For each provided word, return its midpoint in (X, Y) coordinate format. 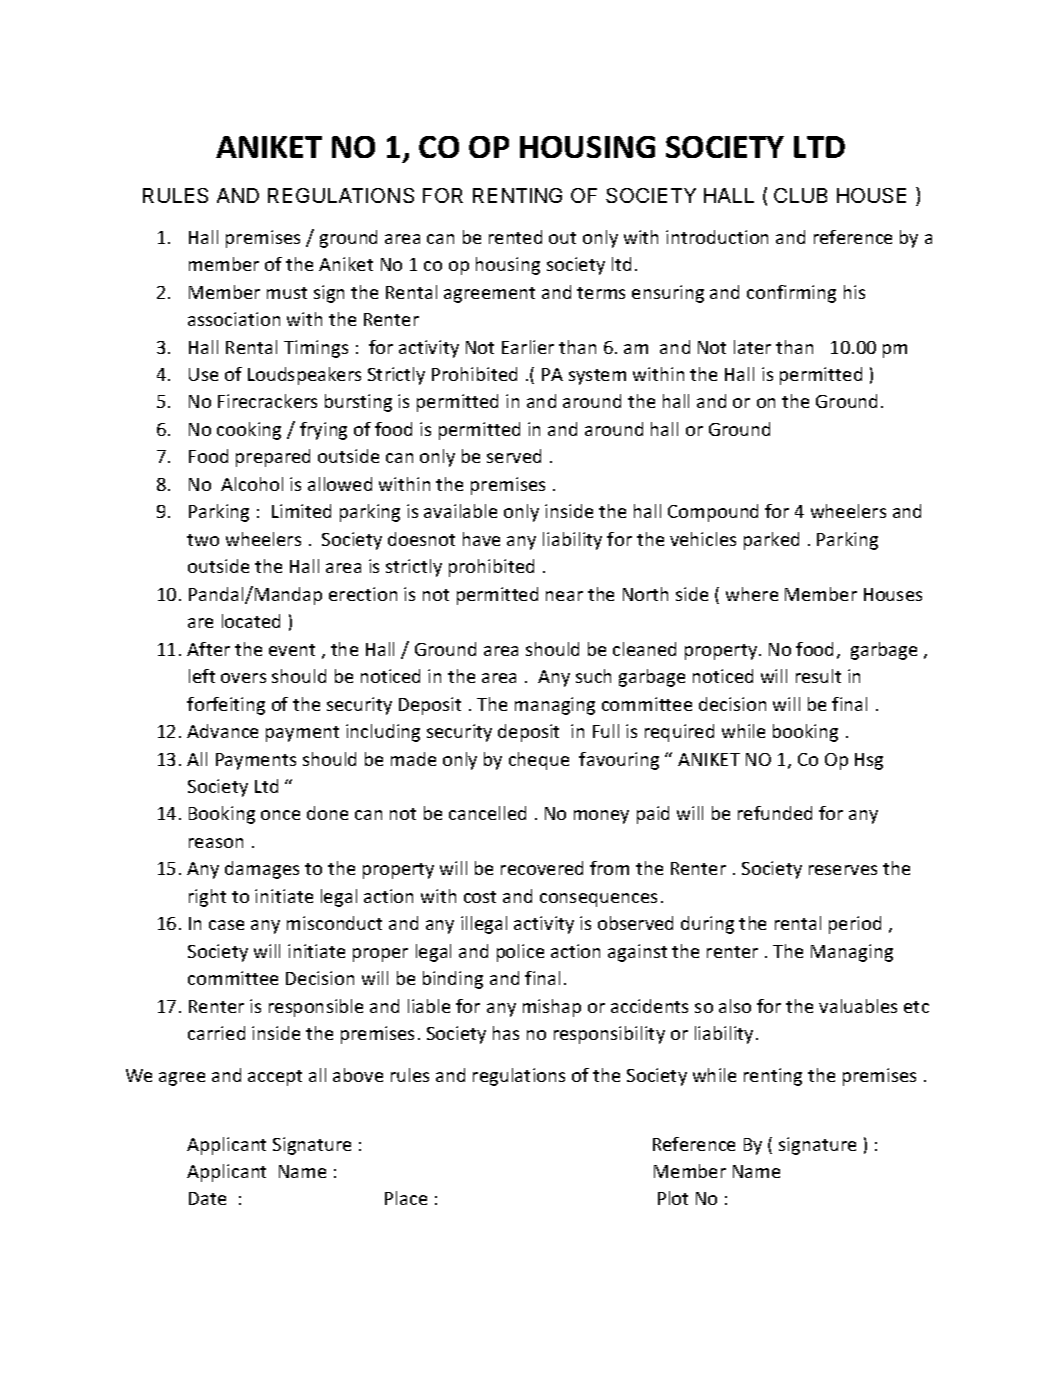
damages (262, 870)
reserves (843, 870)
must (287, 293)
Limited (301, 511)
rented (515, 237)
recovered (542, 868)
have (481, 539)
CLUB (800, 195)
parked (771, 541)
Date (207, 1198)
